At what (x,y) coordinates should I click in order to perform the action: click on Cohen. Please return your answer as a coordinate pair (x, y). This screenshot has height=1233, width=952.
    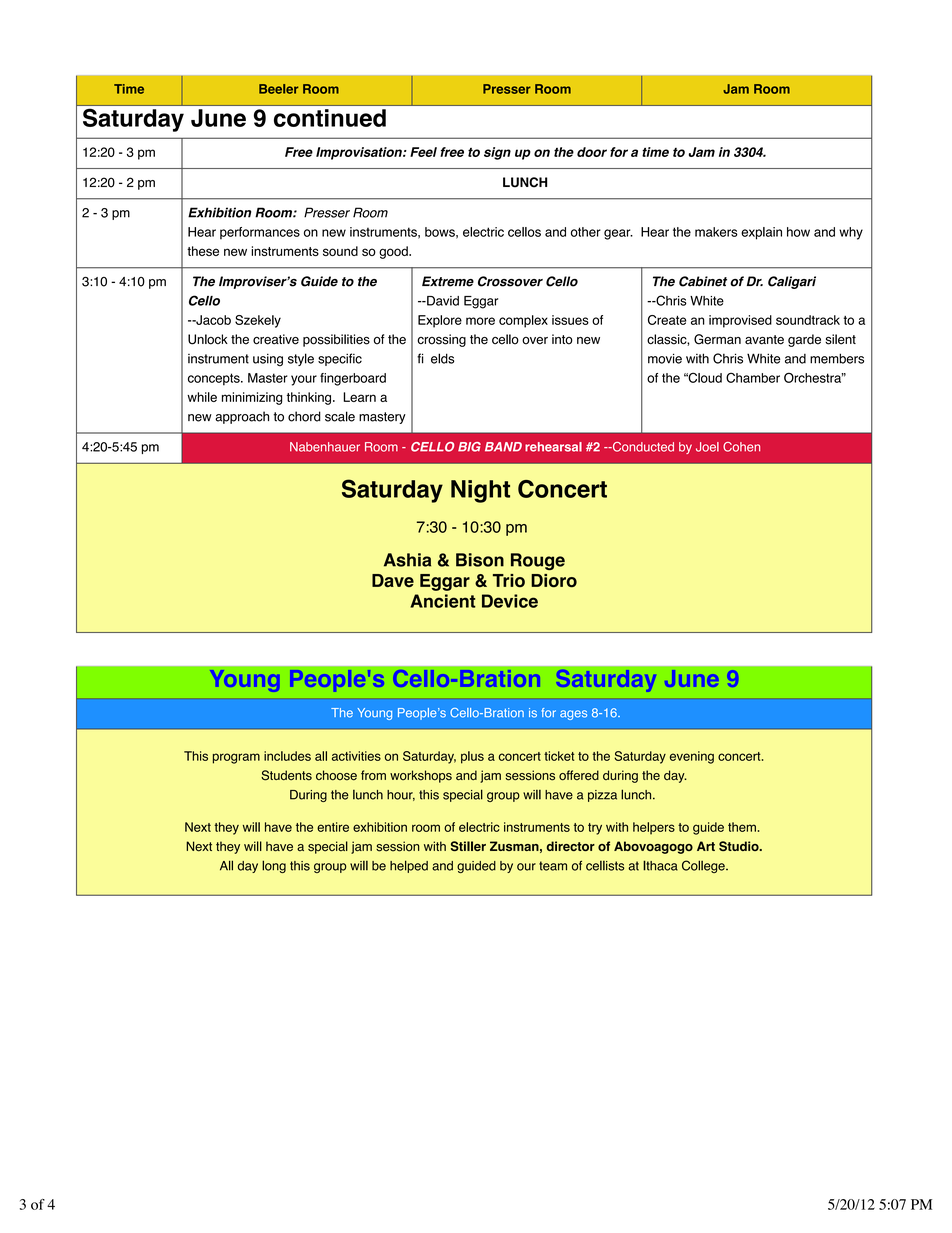
    Looking at the image, I should click on (741, 447).
